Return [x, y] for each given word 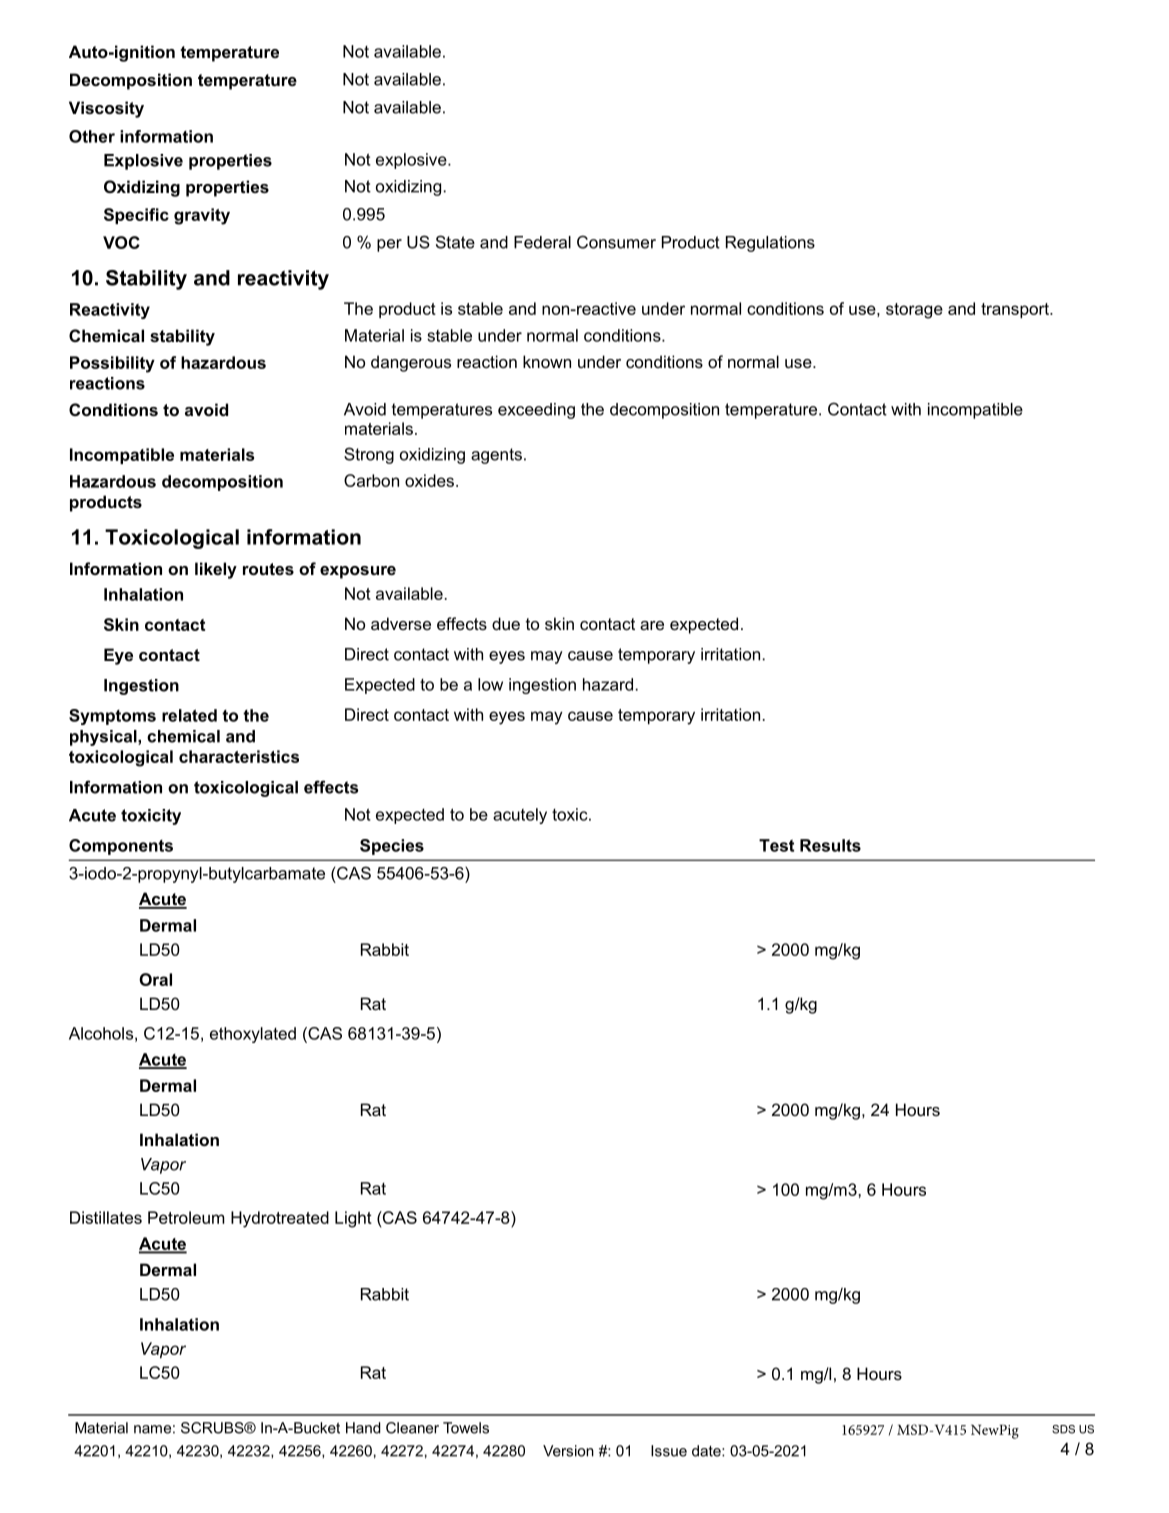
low [490, 684]
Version [568, 1451]
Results [830, 845]
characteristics [239, 756]
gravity [202, 216]
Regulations [770, 244]
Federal [542, 242]
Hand [363, 1428]
